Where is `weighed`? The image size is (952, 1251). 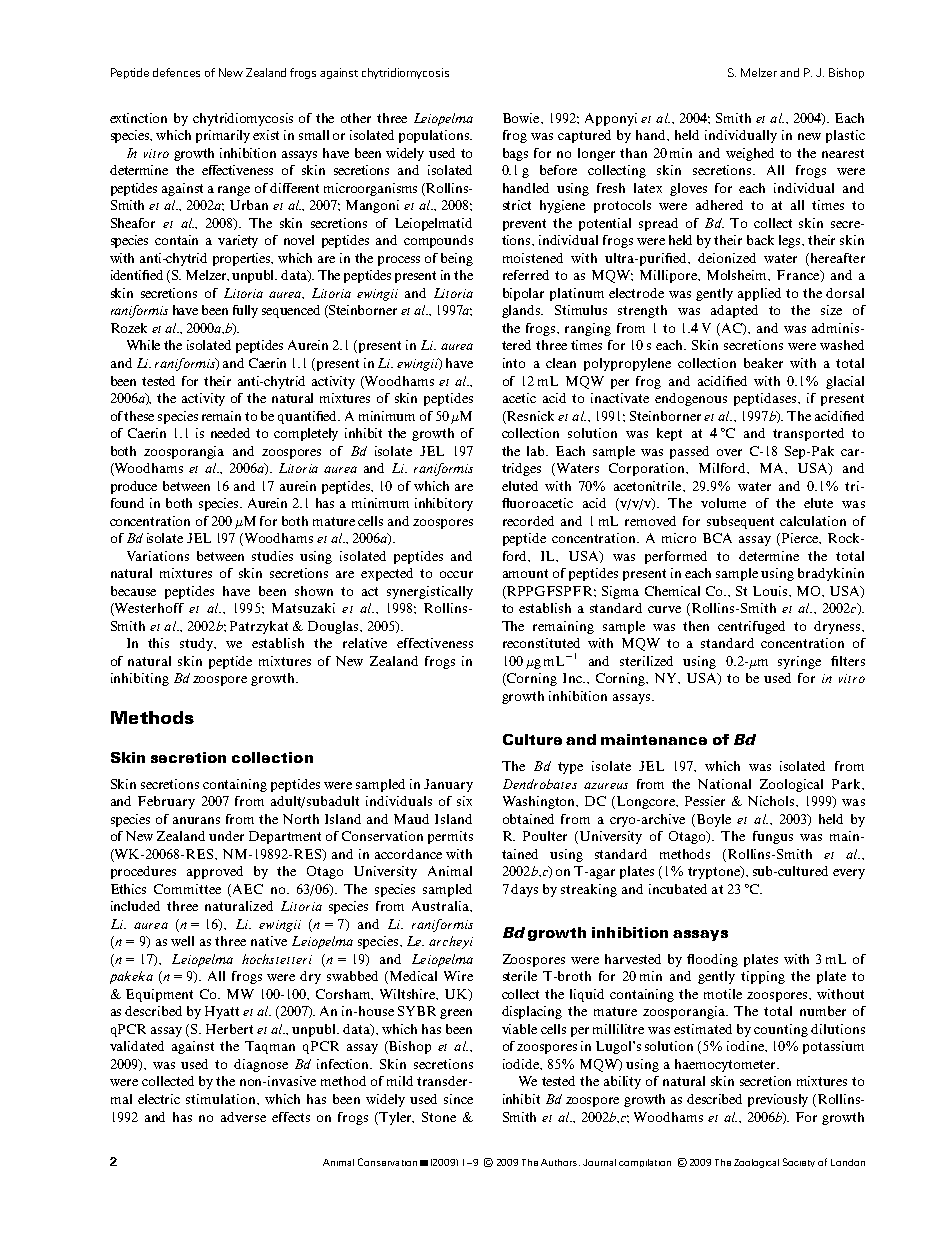 weighed is located at coordinates (750, 154).
